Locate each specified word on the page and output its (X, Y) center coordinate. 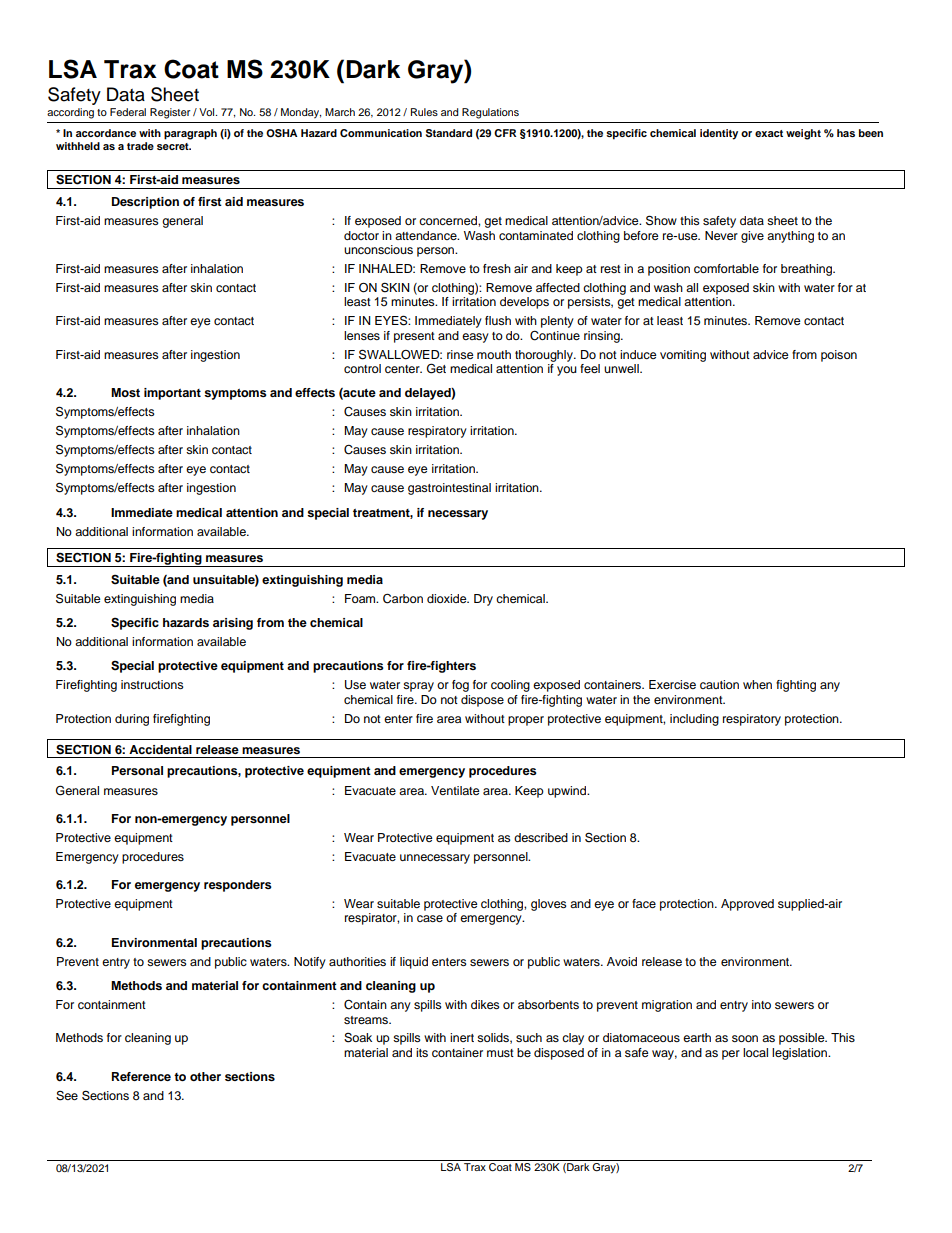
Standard (449, 133)
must (500, 1053)
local (755, 1052)
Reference (141, 1076)
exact (769, 133)
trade (140, 146)
